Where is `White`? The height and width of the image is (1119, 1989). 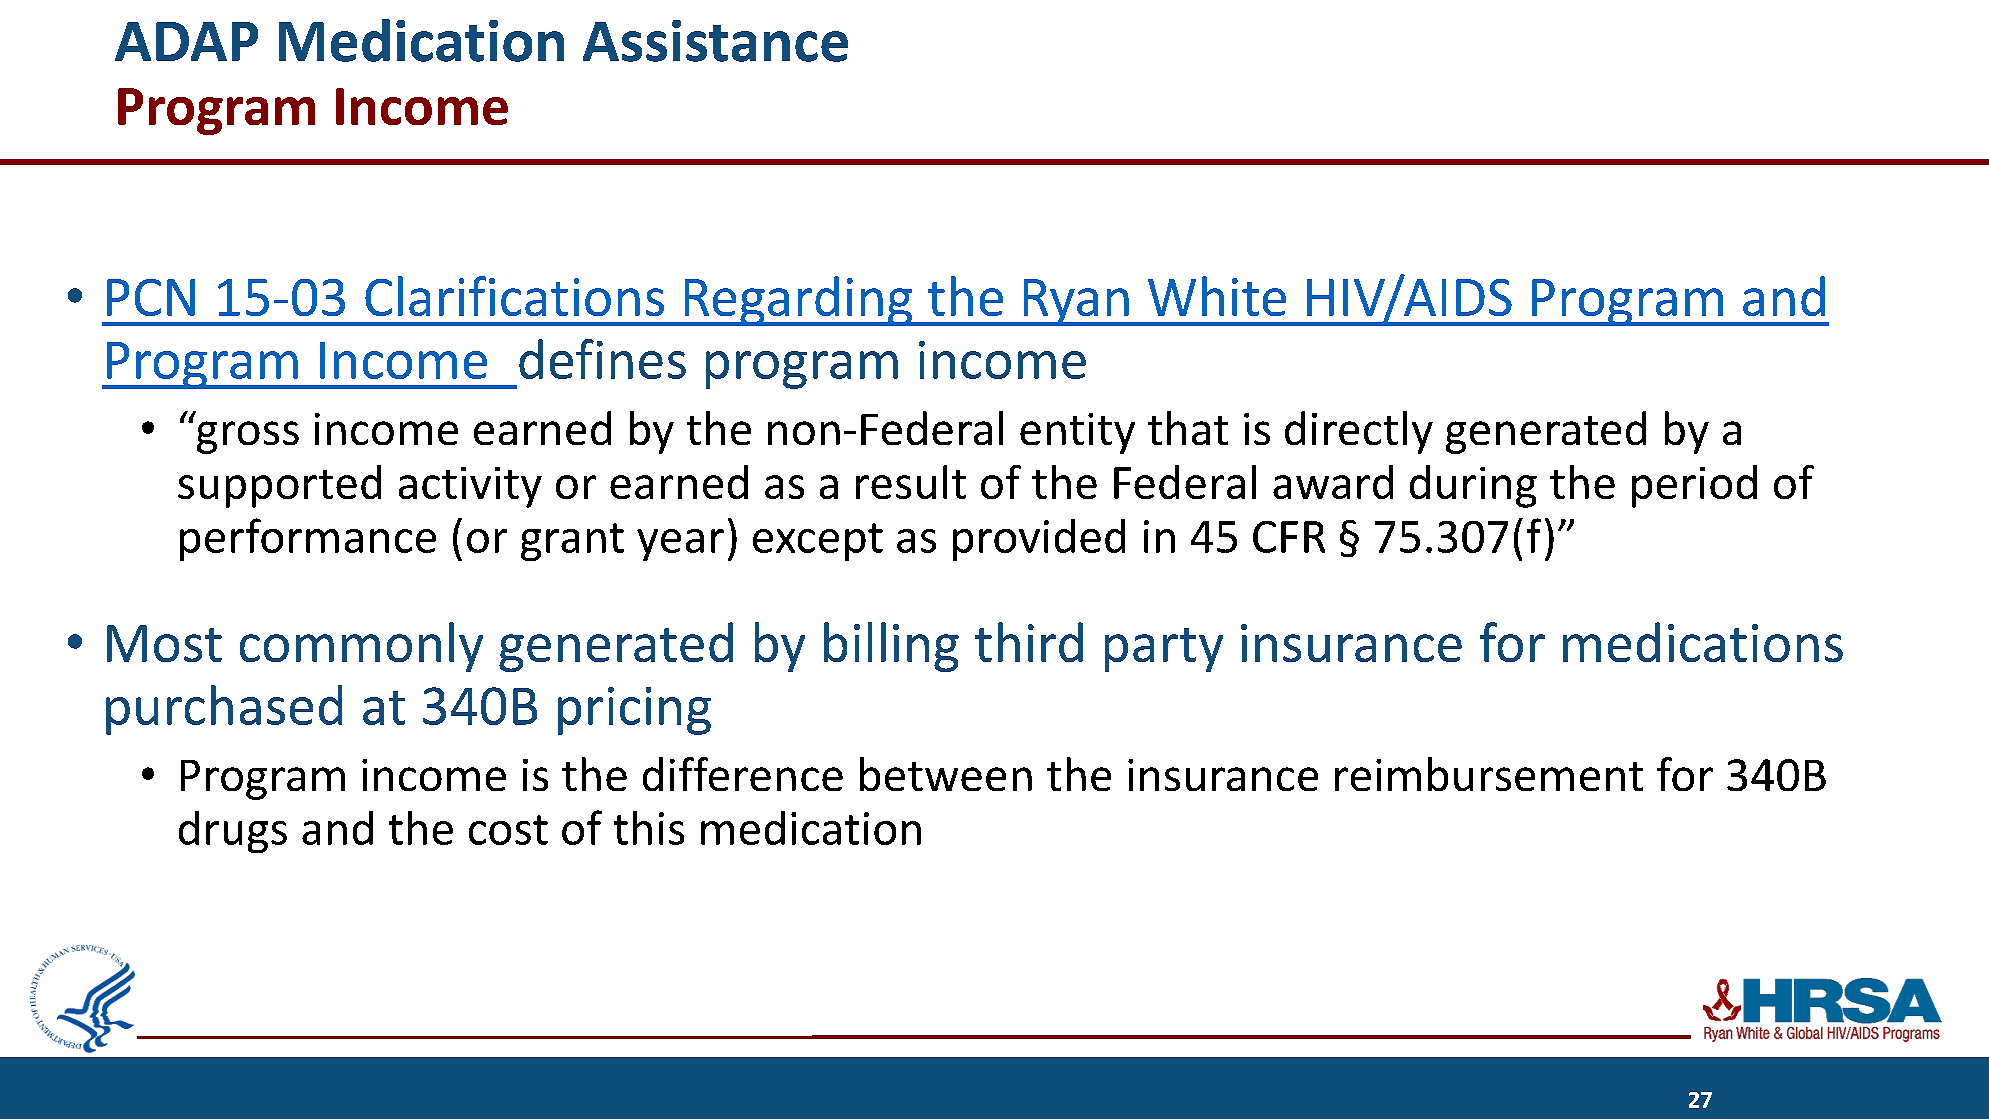 White is located at coordinates (1217, 296).
